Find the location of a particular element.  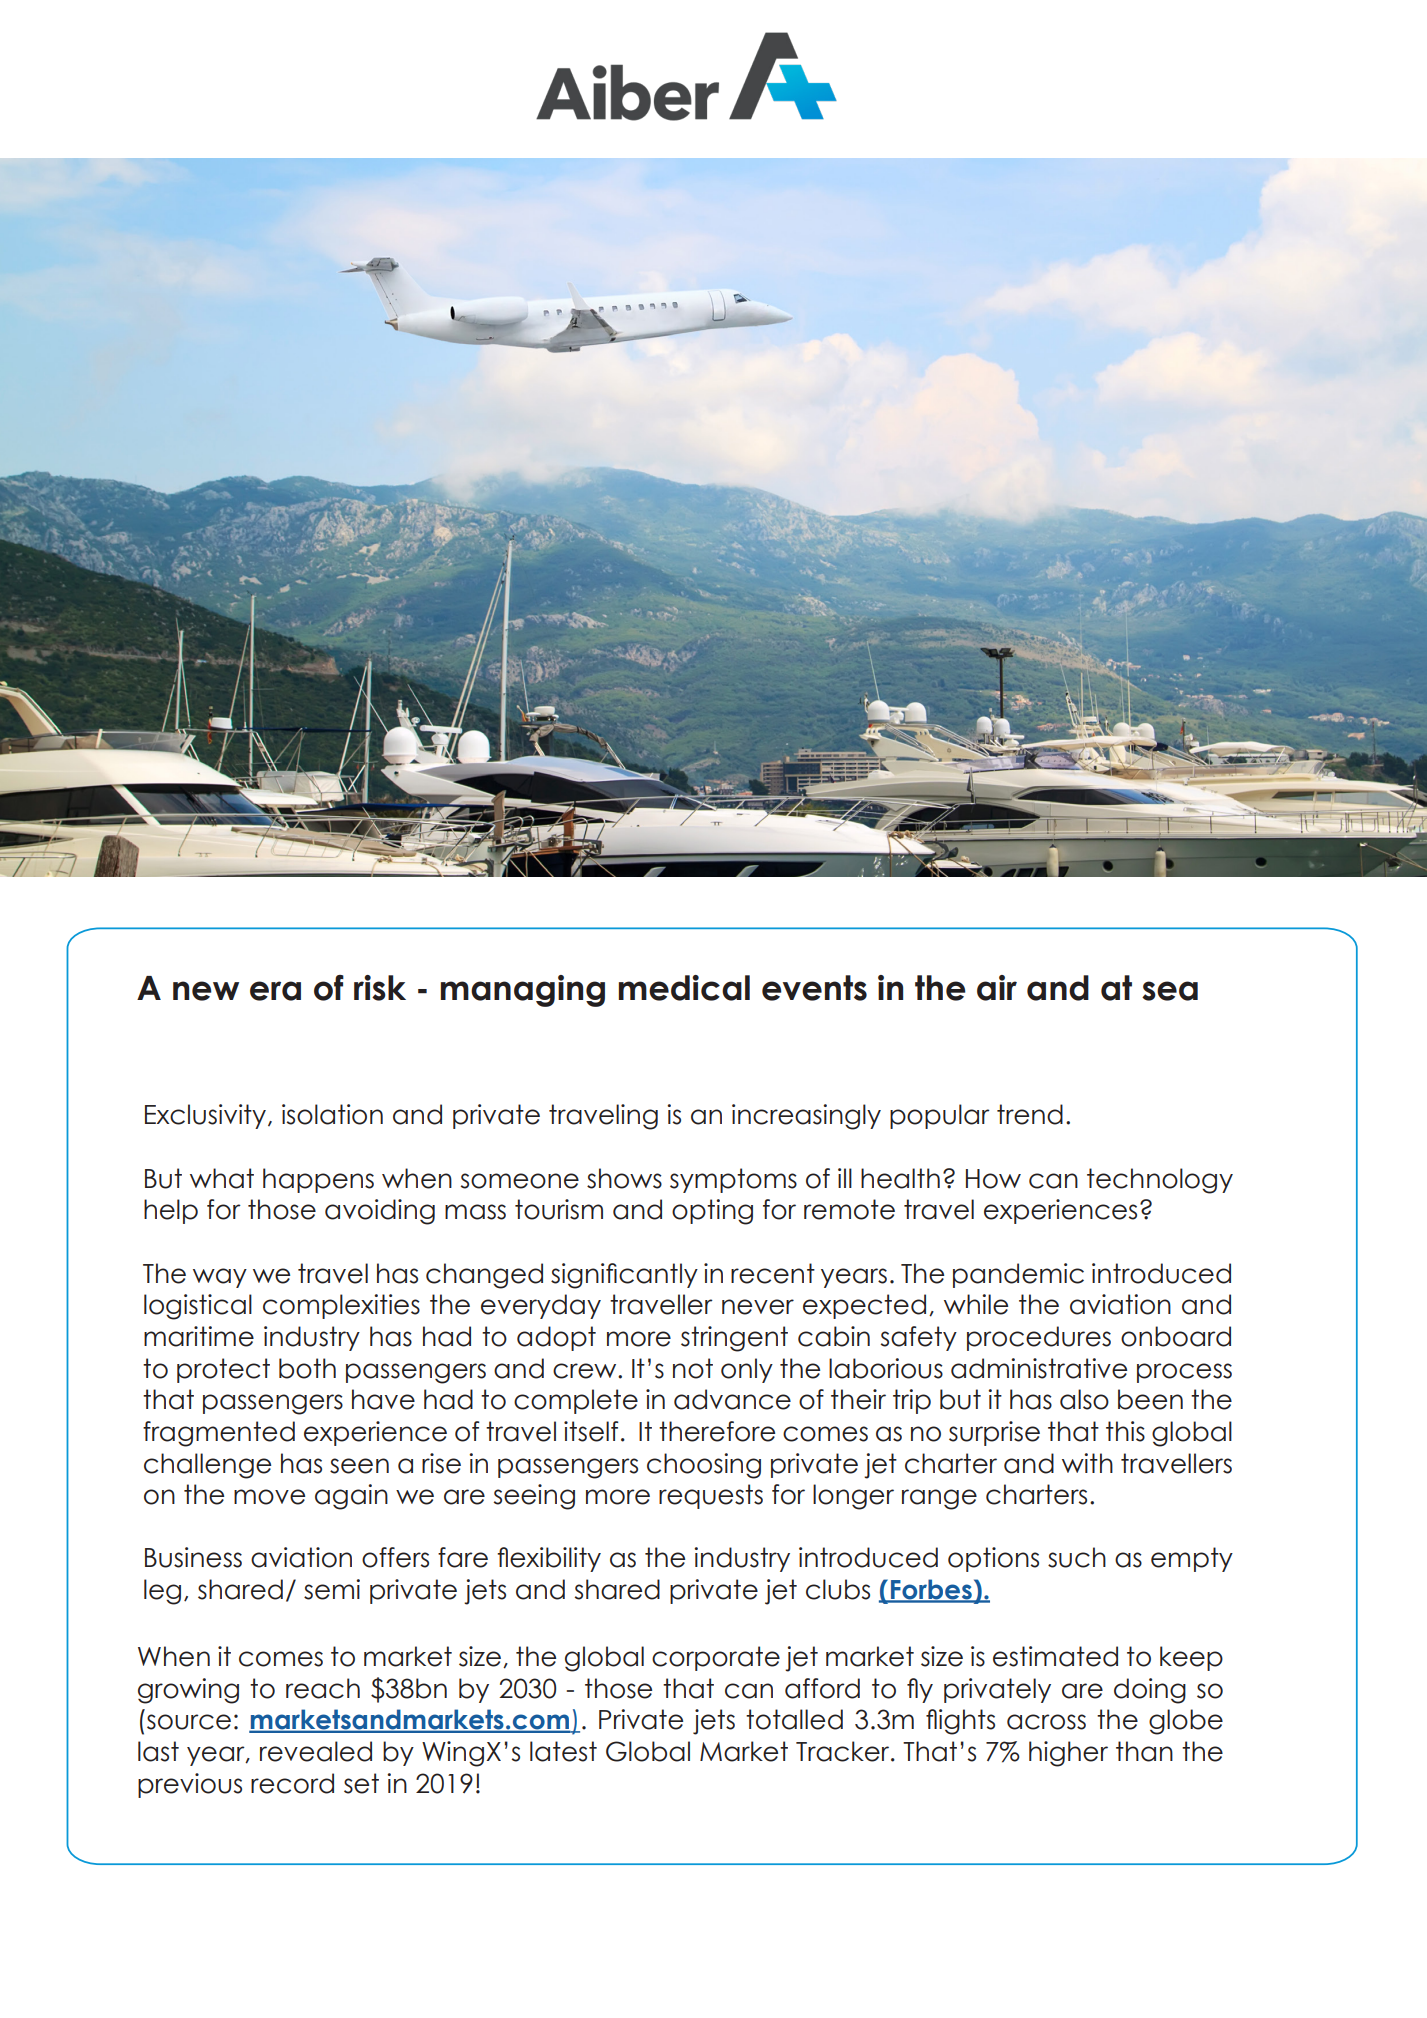

air is located at coordinates (997, 988).
